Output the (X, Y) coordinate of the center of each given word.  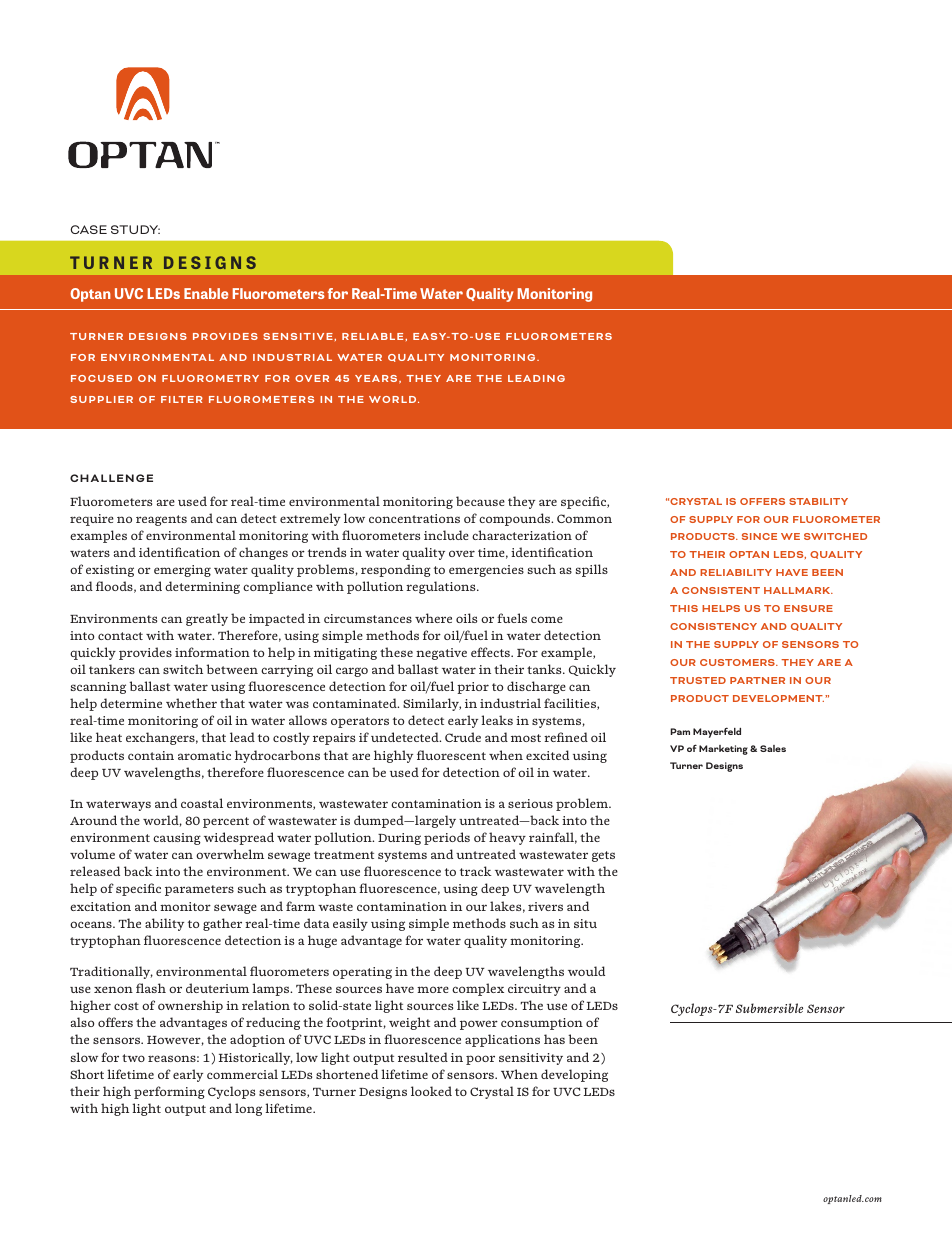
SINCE (759, 536)
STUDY (135, 229)
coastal (202, 803)
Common (584, 518)
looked (431, 1091)
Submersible (769, 1008)
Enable (206, 293)
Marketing (723, 750)
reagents (161, 520)
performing (169, 1092)
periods (447, 838)
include (446, 535)
